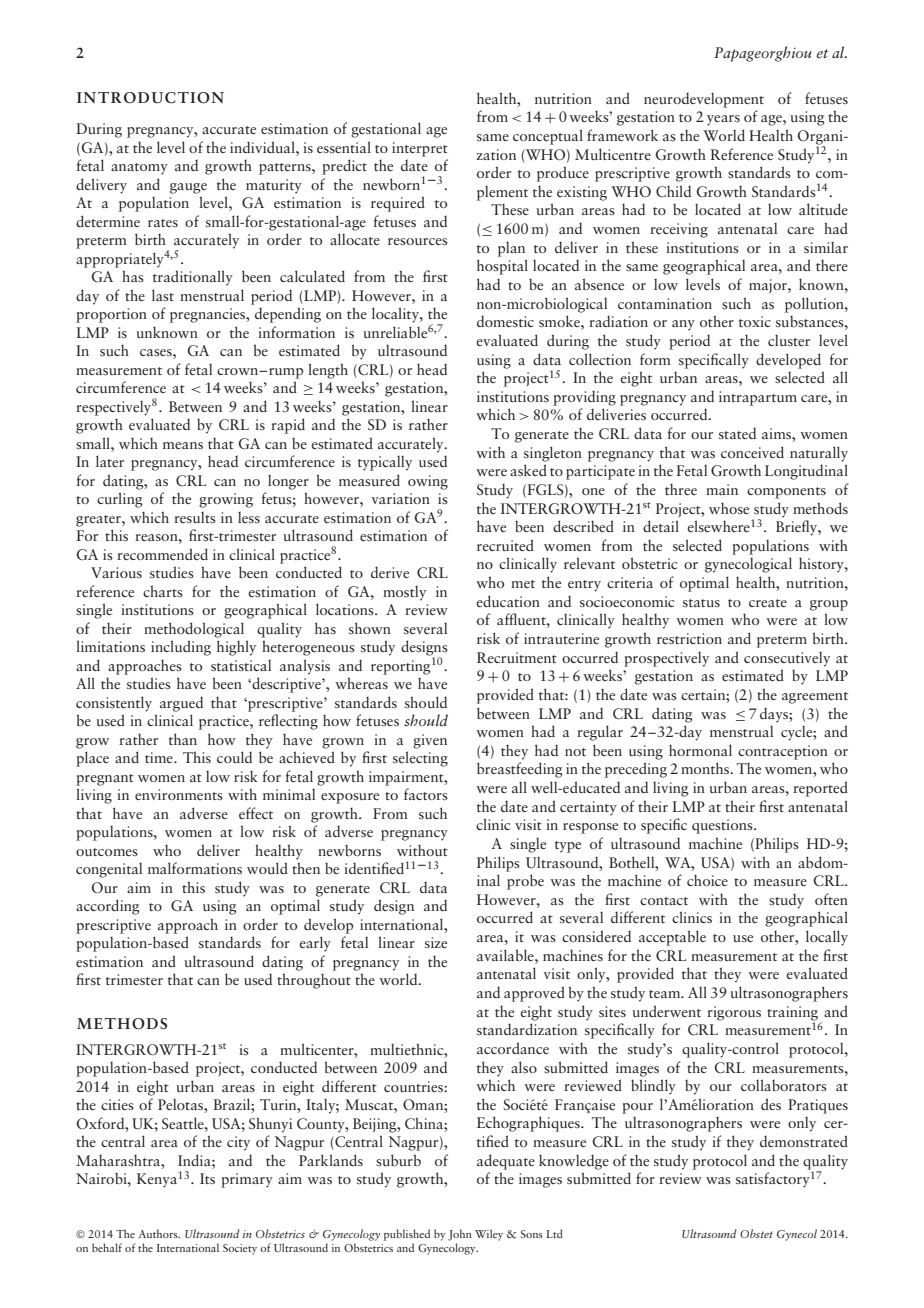 The image size is (924, 1308). What do you see at coordinates (420, 149) in the image?
I see `interpret` at bounding box center [420, 149].
